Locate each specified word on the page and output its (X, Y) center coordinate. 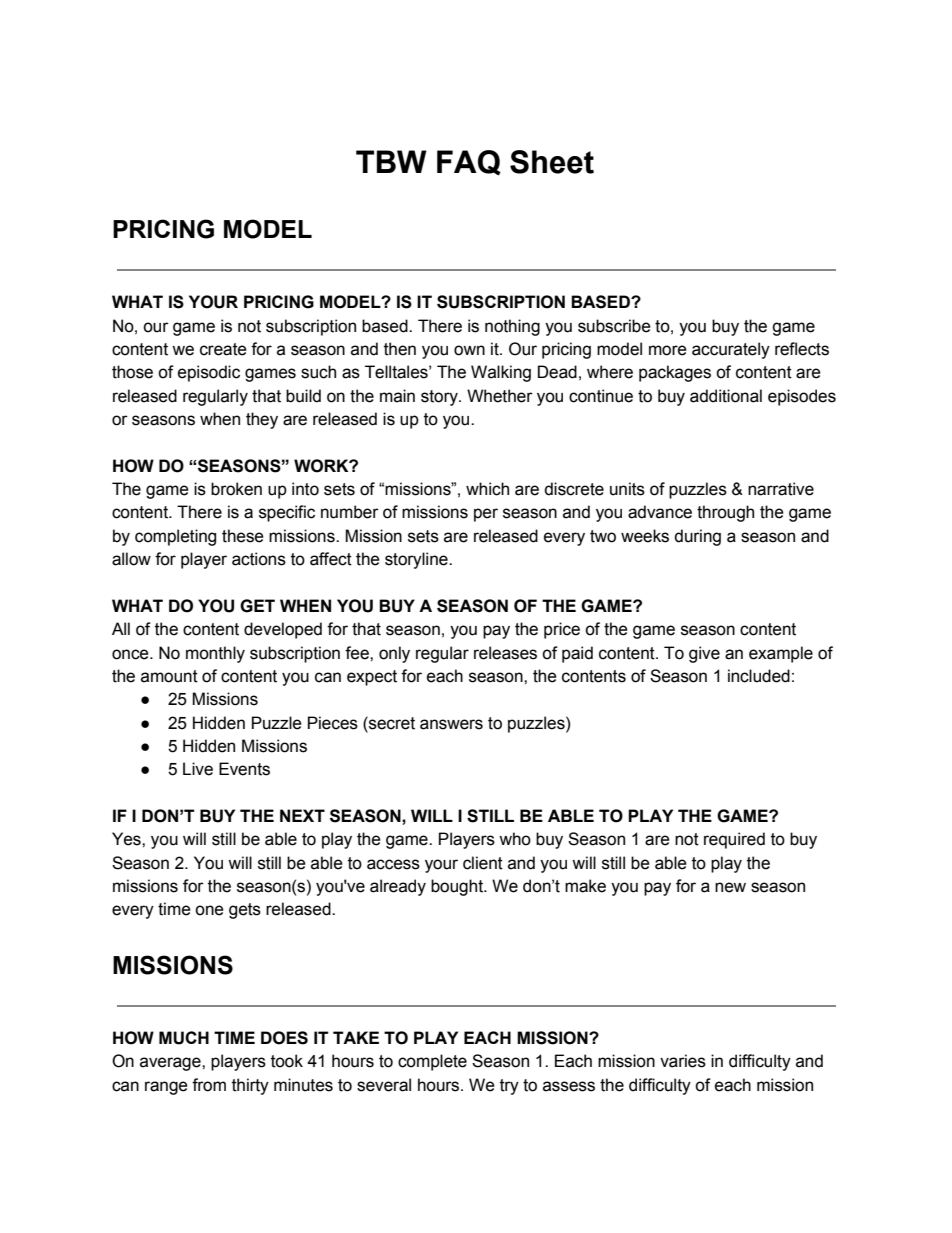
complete (432, 1062)
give (704, 654)
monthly (215, 654)
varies (683, 1061)
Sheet (552, 162)
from (209, 1085)
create (223, 349)
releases (505, 653)
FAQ (469, 163)
